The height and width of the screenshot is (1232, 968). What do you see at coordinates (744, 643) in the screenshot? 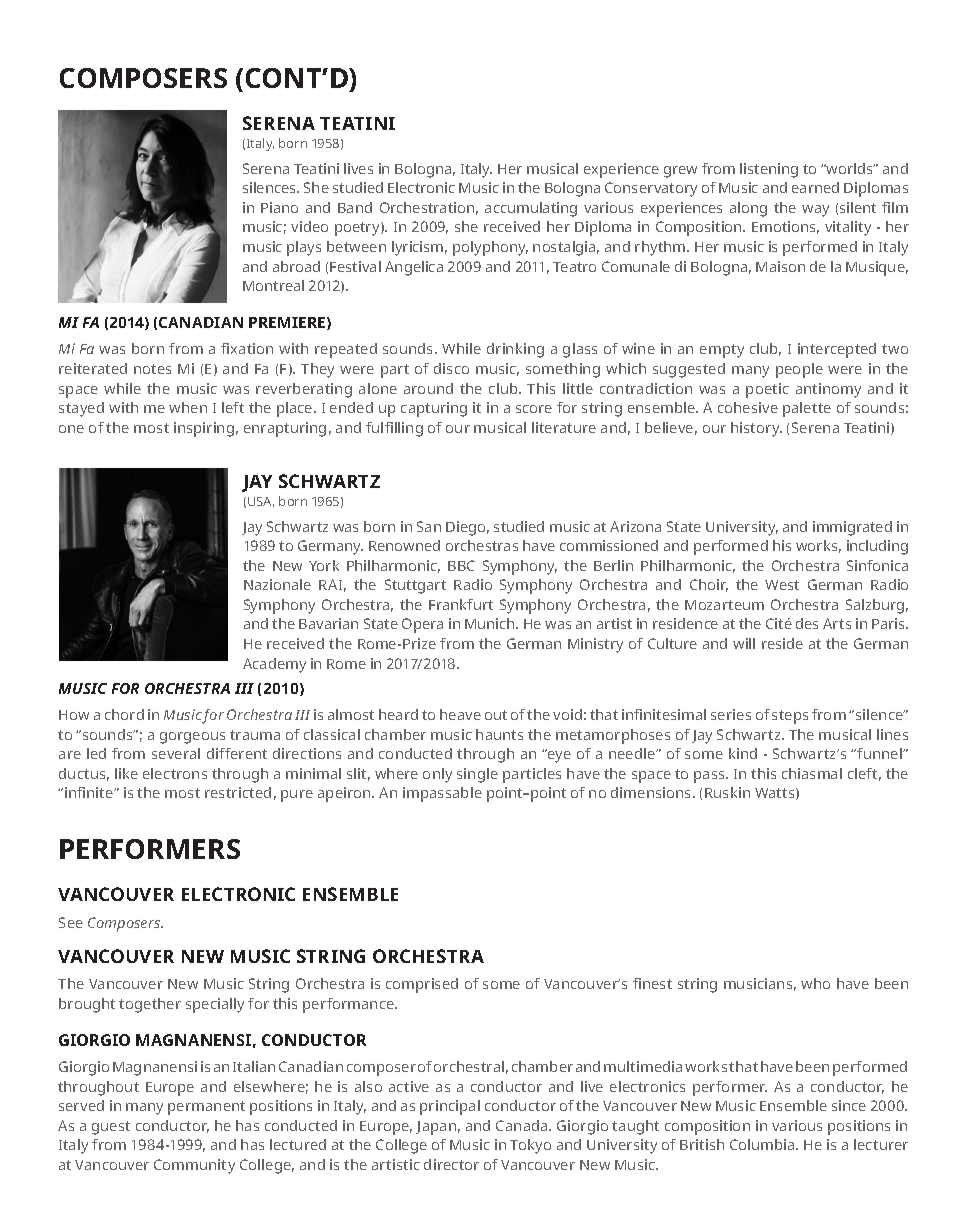
I see `will` at bounding box center [744, 643].
